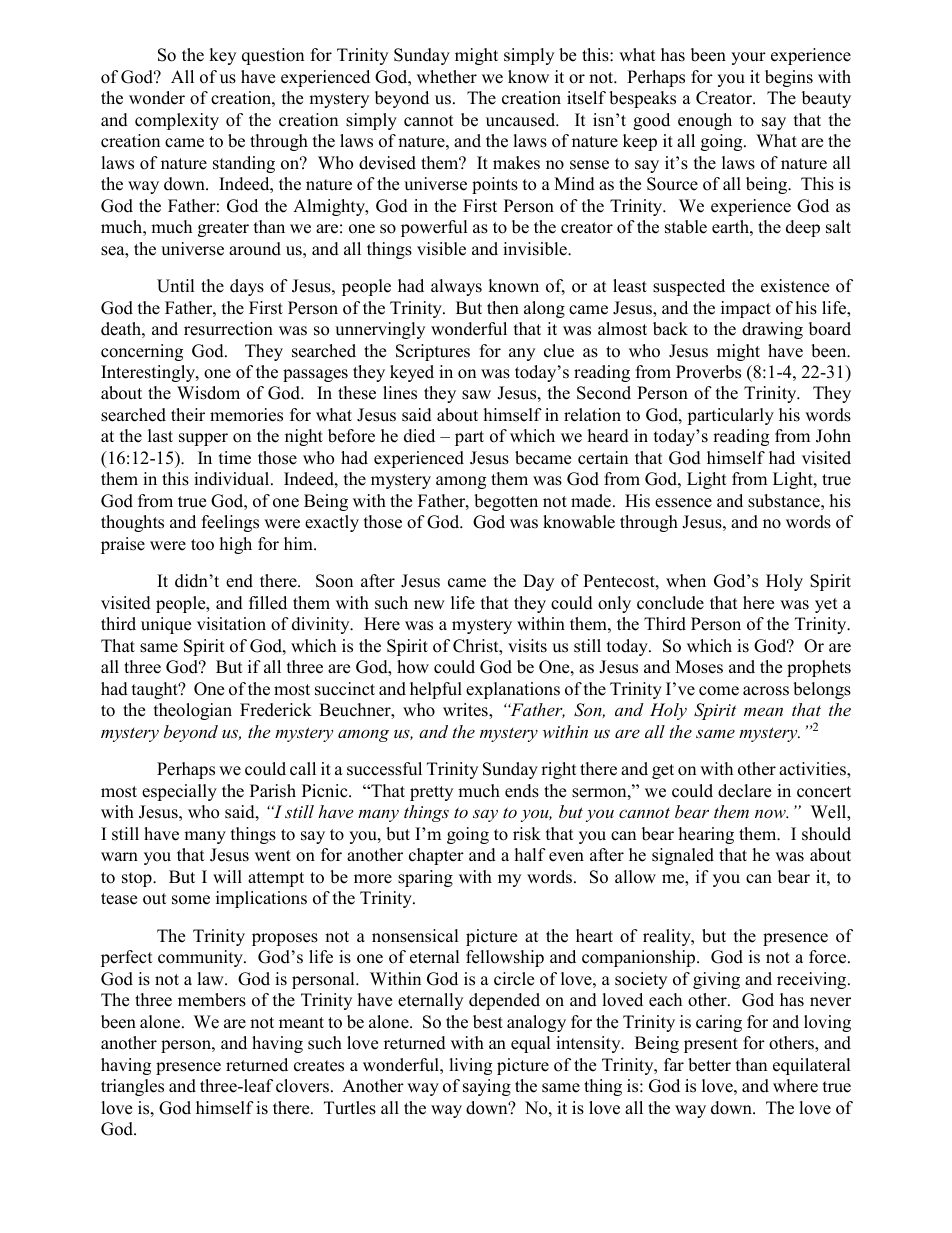 The image size is (952, 1233). Describe the element at coordinates (177, 121) in the image. I see `complexity` at that location.
